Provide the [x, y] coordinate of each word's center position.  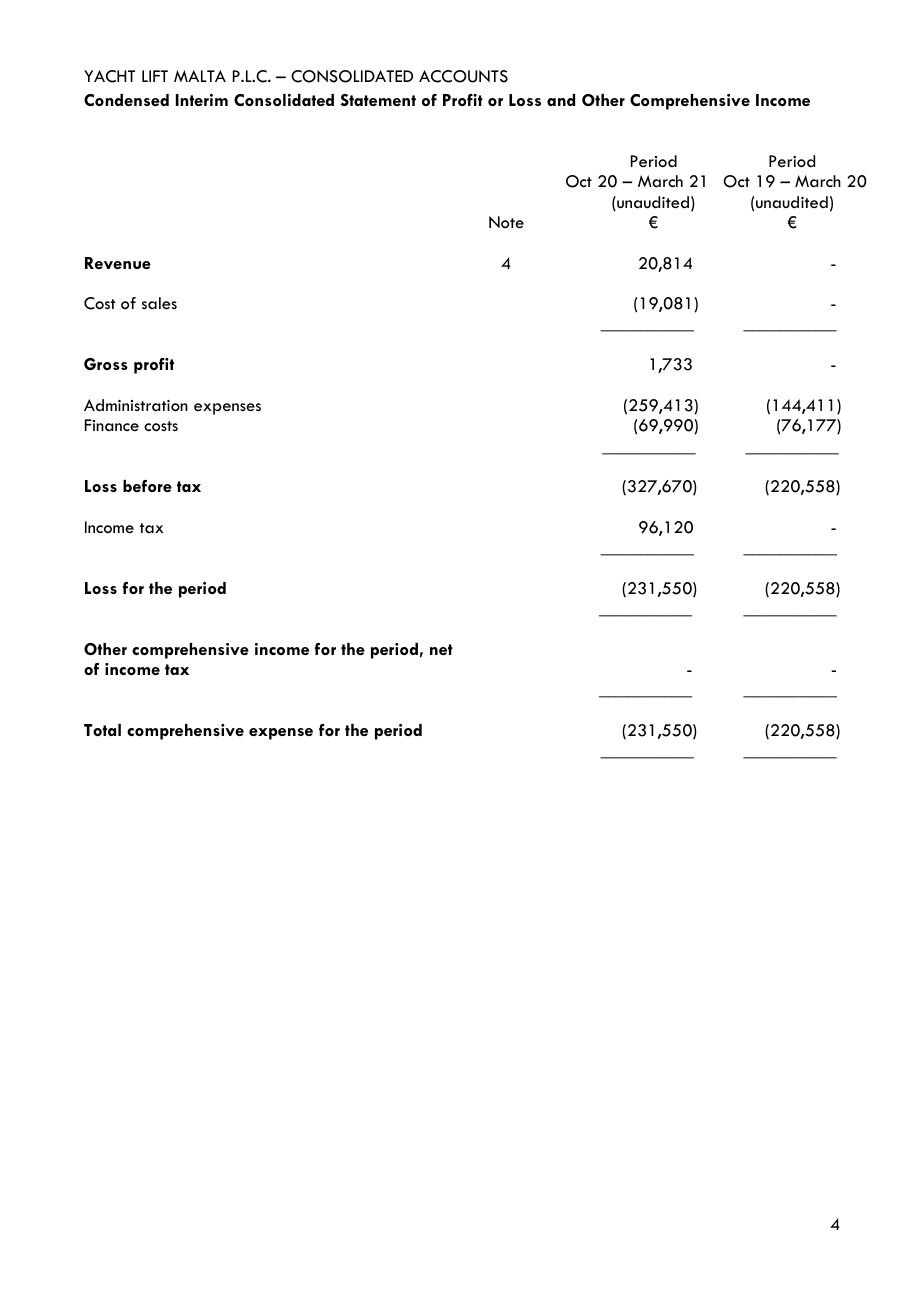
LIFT [155, 76]
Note [506, 222]
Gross [106, 364]
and [561, 100]
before [147, 486]
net [441, 649]
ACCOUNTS [463, 76]
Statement [378, 100]
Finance [112, 425]
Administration [136, 405]
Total [102, 730]
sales [159, 303]
